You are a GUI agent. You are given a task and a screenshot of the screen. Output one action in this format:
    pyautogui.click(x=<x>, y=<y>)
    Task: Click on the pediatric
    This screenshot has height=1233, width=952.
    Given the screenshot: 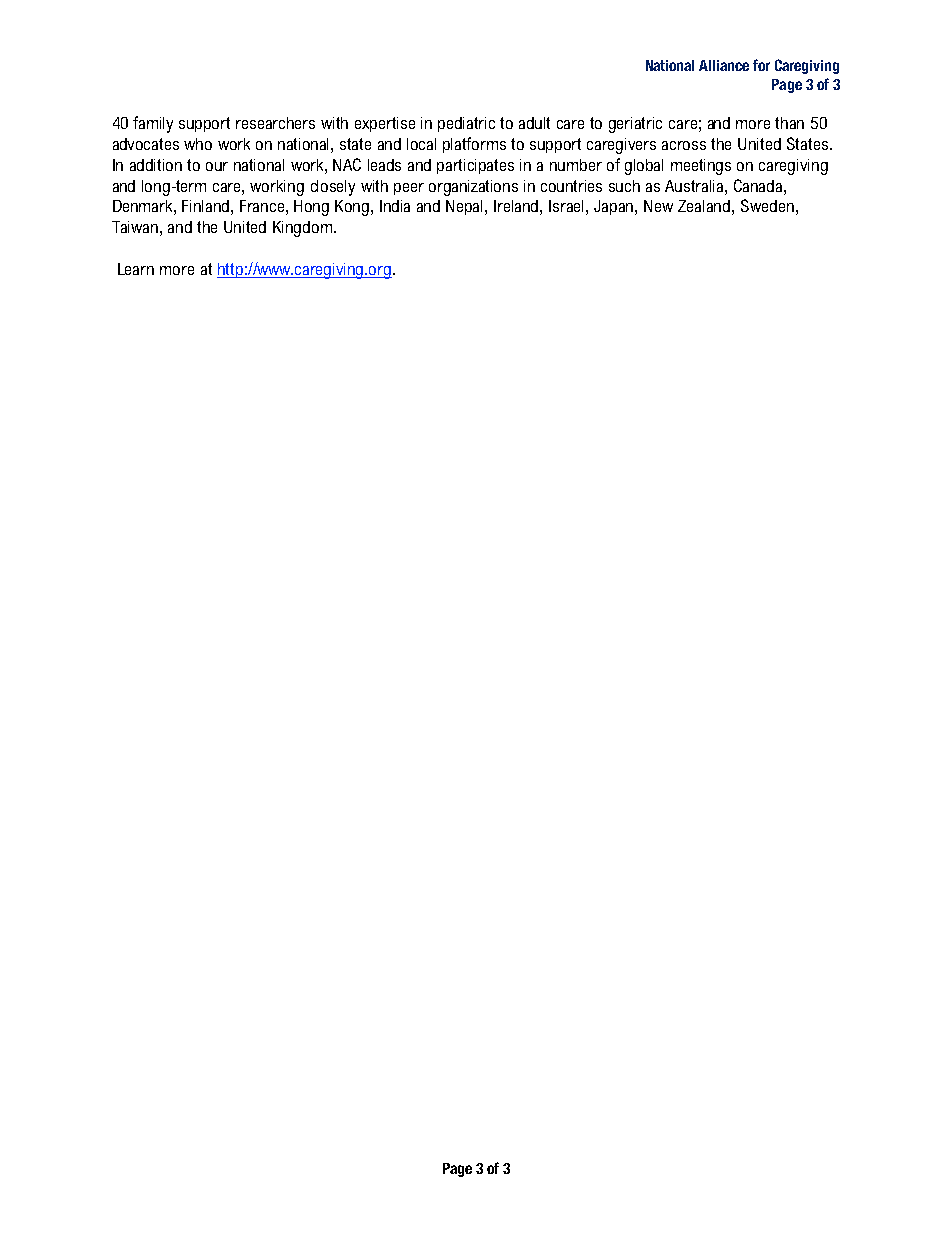 What is the action you would take?
    pyautogui.click(x=466, y=124)
